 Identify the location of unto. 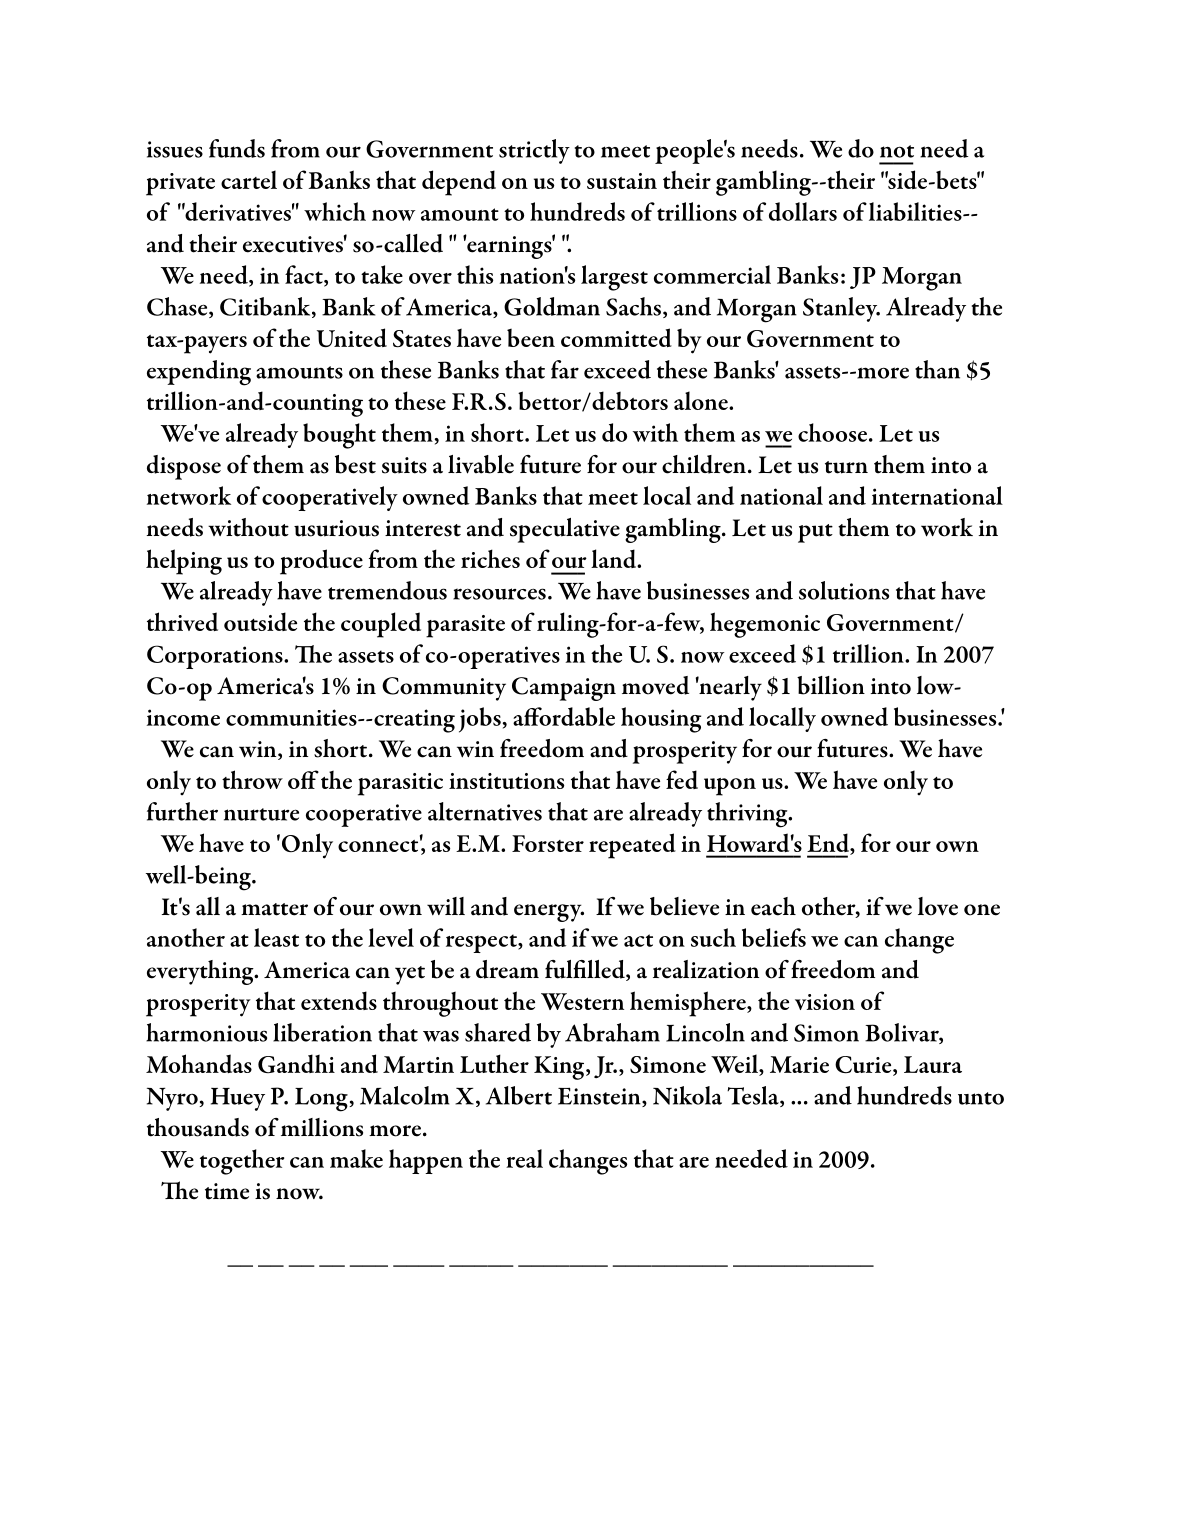
(981, 1098).
